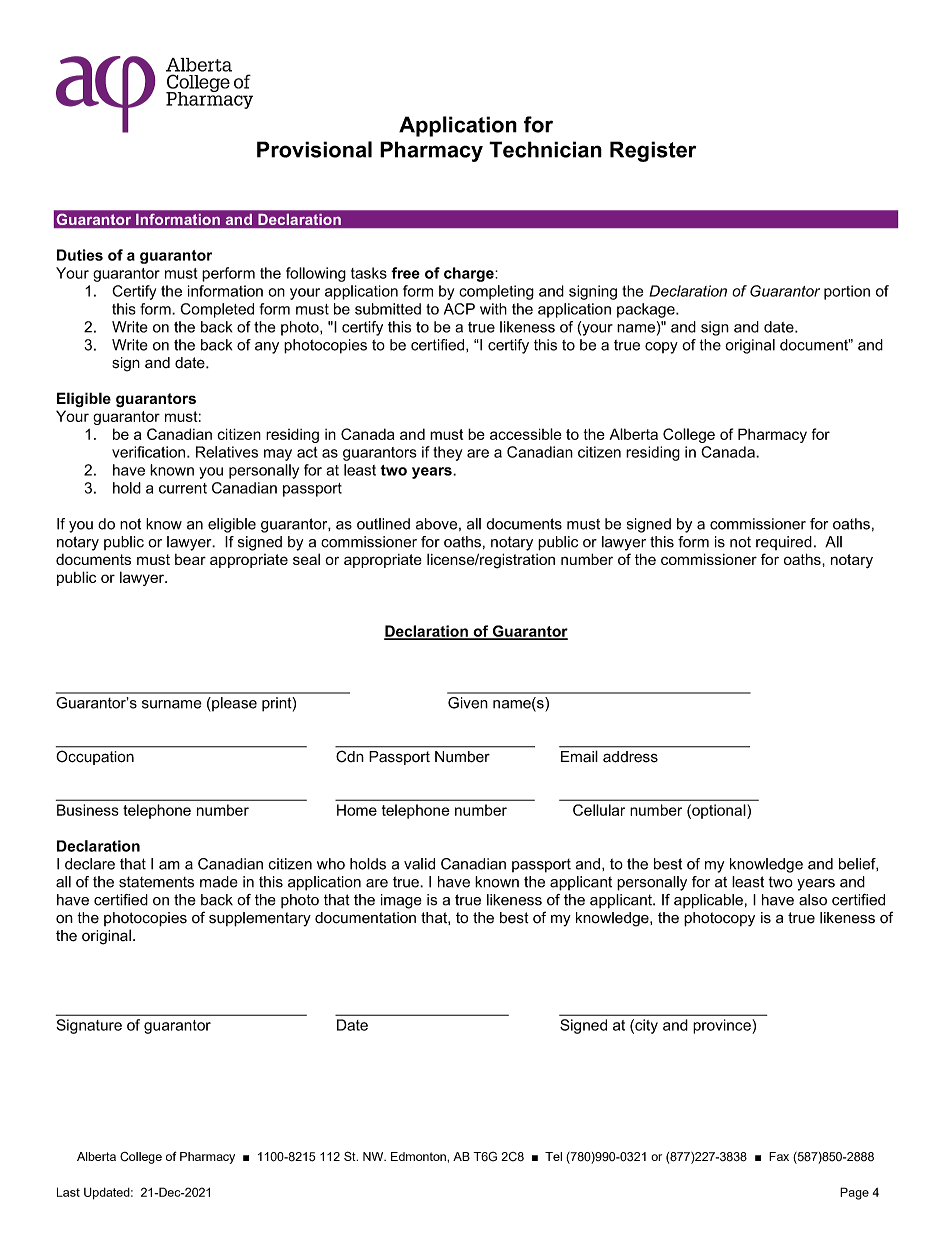 The image size is (952, 1233). Describe the element at coordinates (68, 1192) in the image. I see `Last` at that location.
